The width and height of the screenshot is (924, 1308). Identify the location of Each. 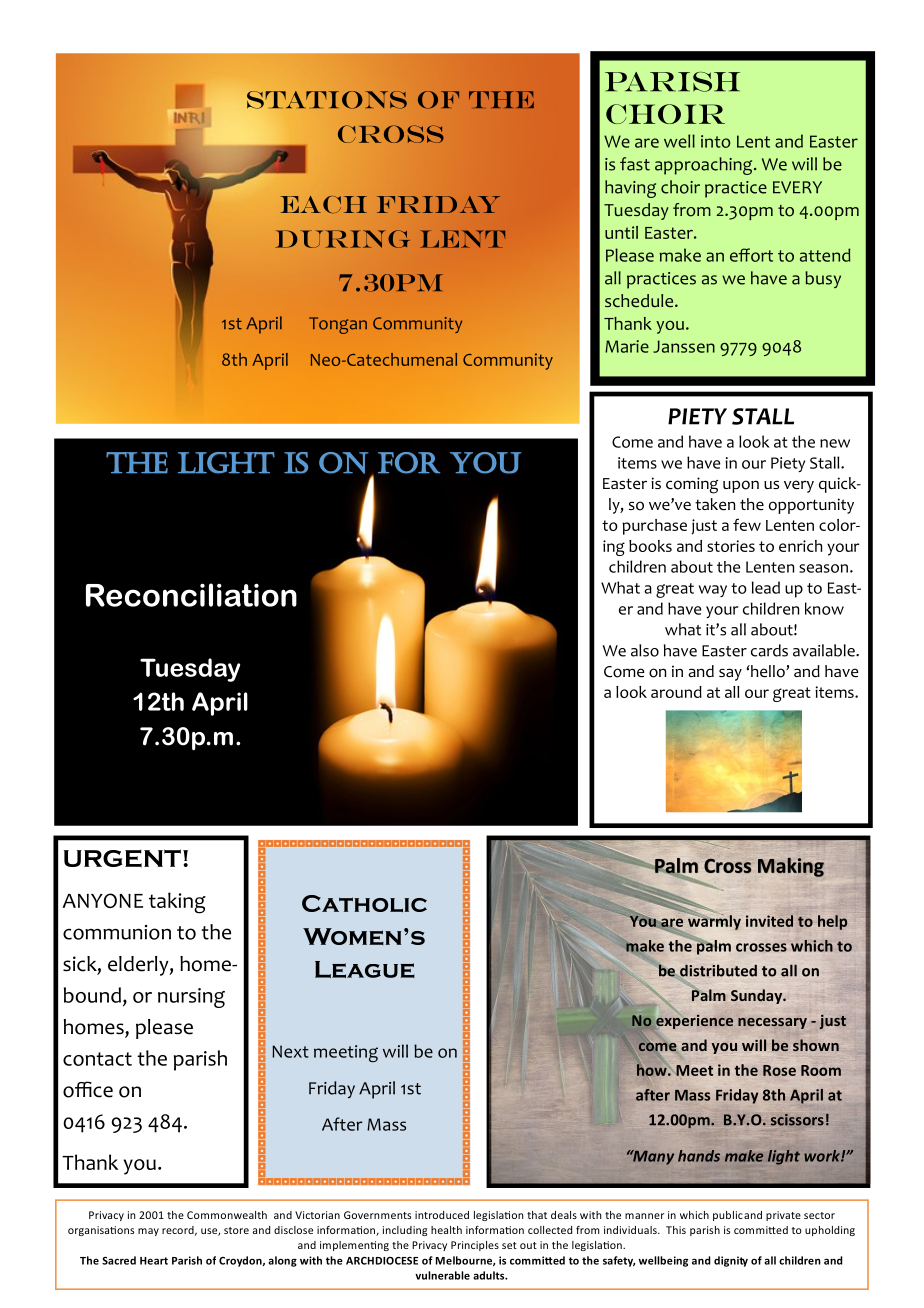
(324, 205).
